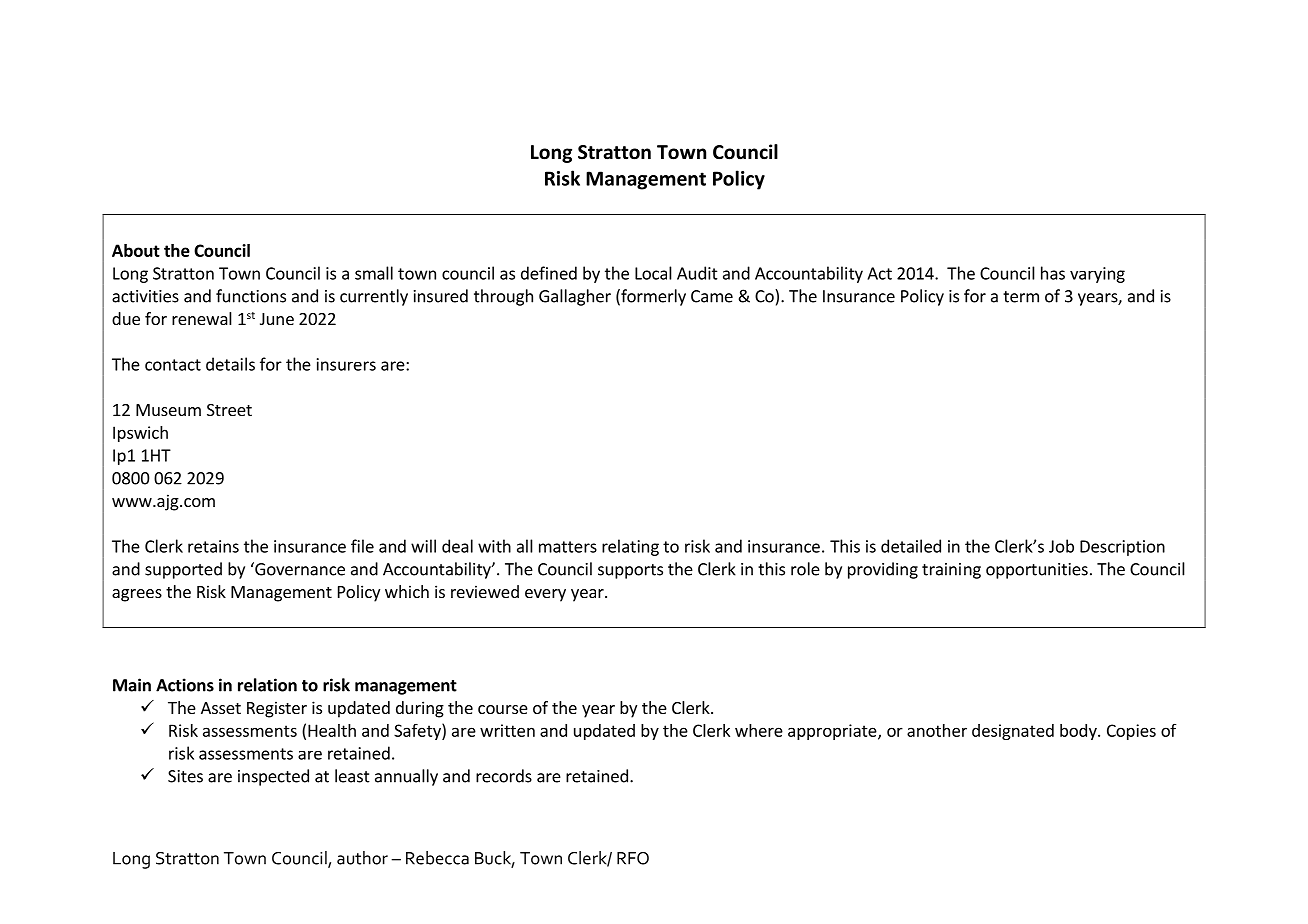 The width and height of the screenshot is (1308, 924). I want to click on Rebecca, so click(437, 858).
